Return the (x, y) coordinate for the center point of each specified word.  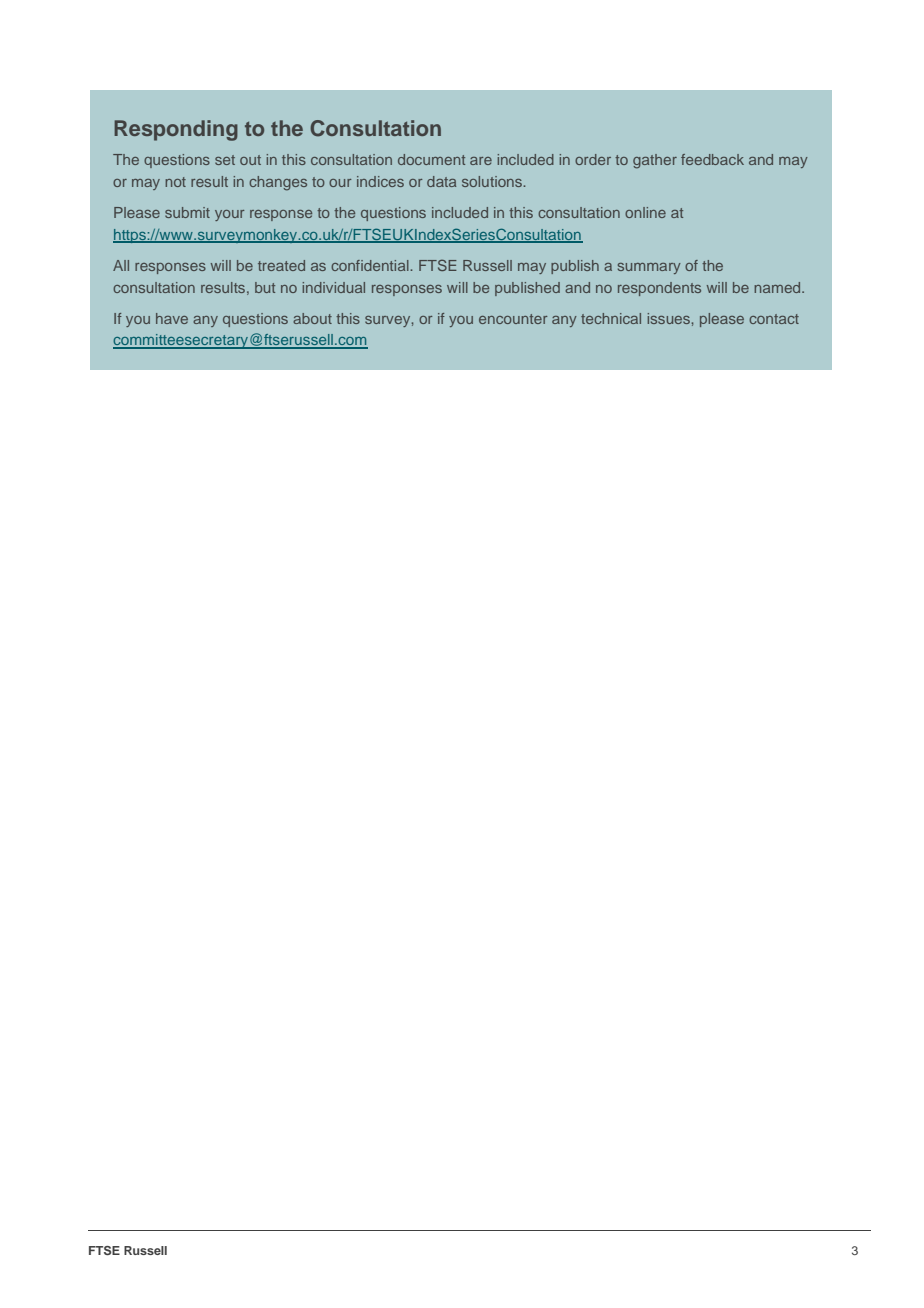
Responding (176, 130)
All (121, 265)
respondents (659, 289)
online (645, 212)
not (175, 182)
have (172, 318)
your (230, 215)
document (431, 159)
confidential (371, 265)
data (441, 181)
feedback (712, 159)
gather (655, 161)
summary (649, 268)
